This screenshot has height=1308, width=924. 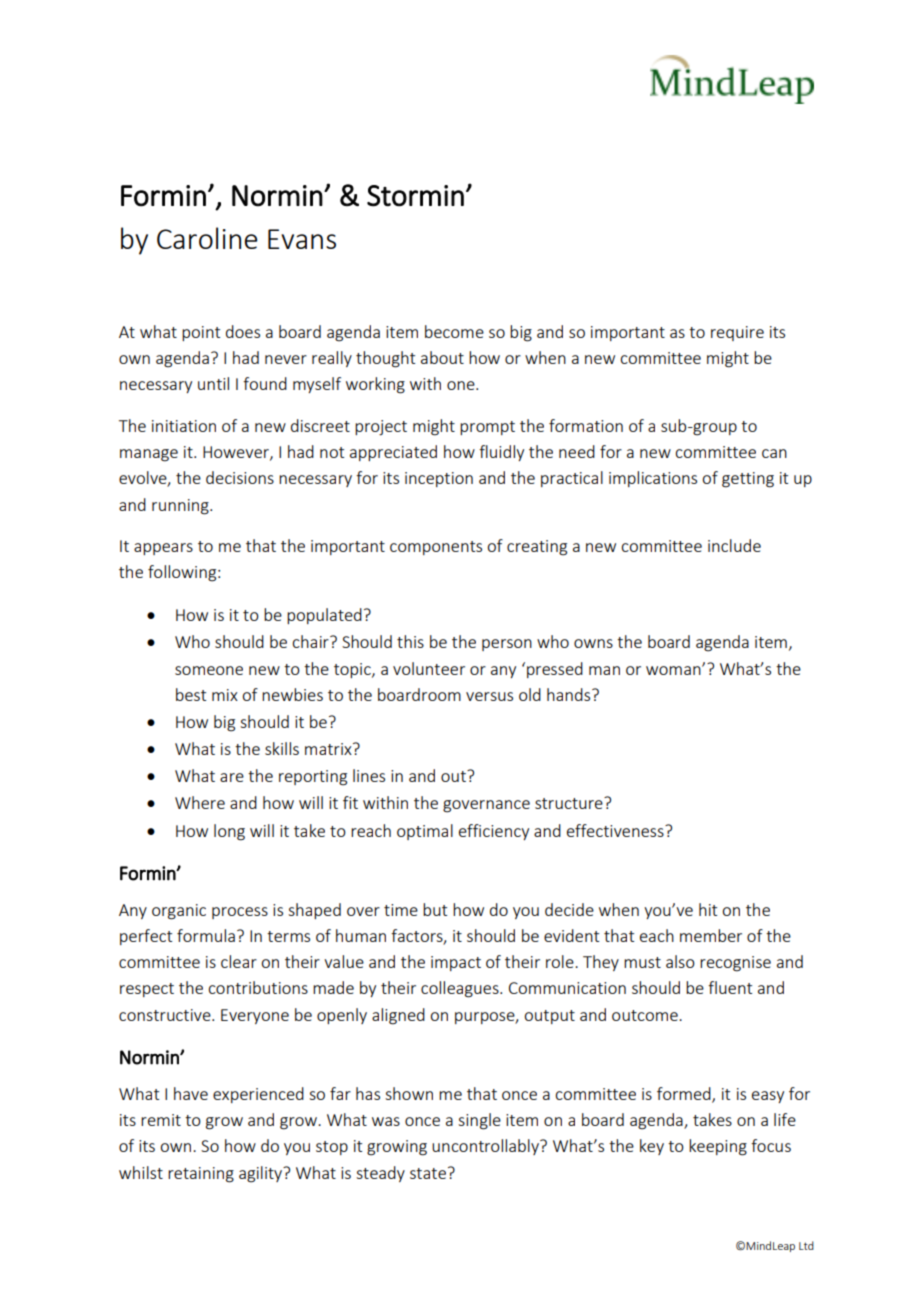 What do you see at coordinates (734, 545) in the screenshot?
I see `include` at bounding box center [734, 545].
